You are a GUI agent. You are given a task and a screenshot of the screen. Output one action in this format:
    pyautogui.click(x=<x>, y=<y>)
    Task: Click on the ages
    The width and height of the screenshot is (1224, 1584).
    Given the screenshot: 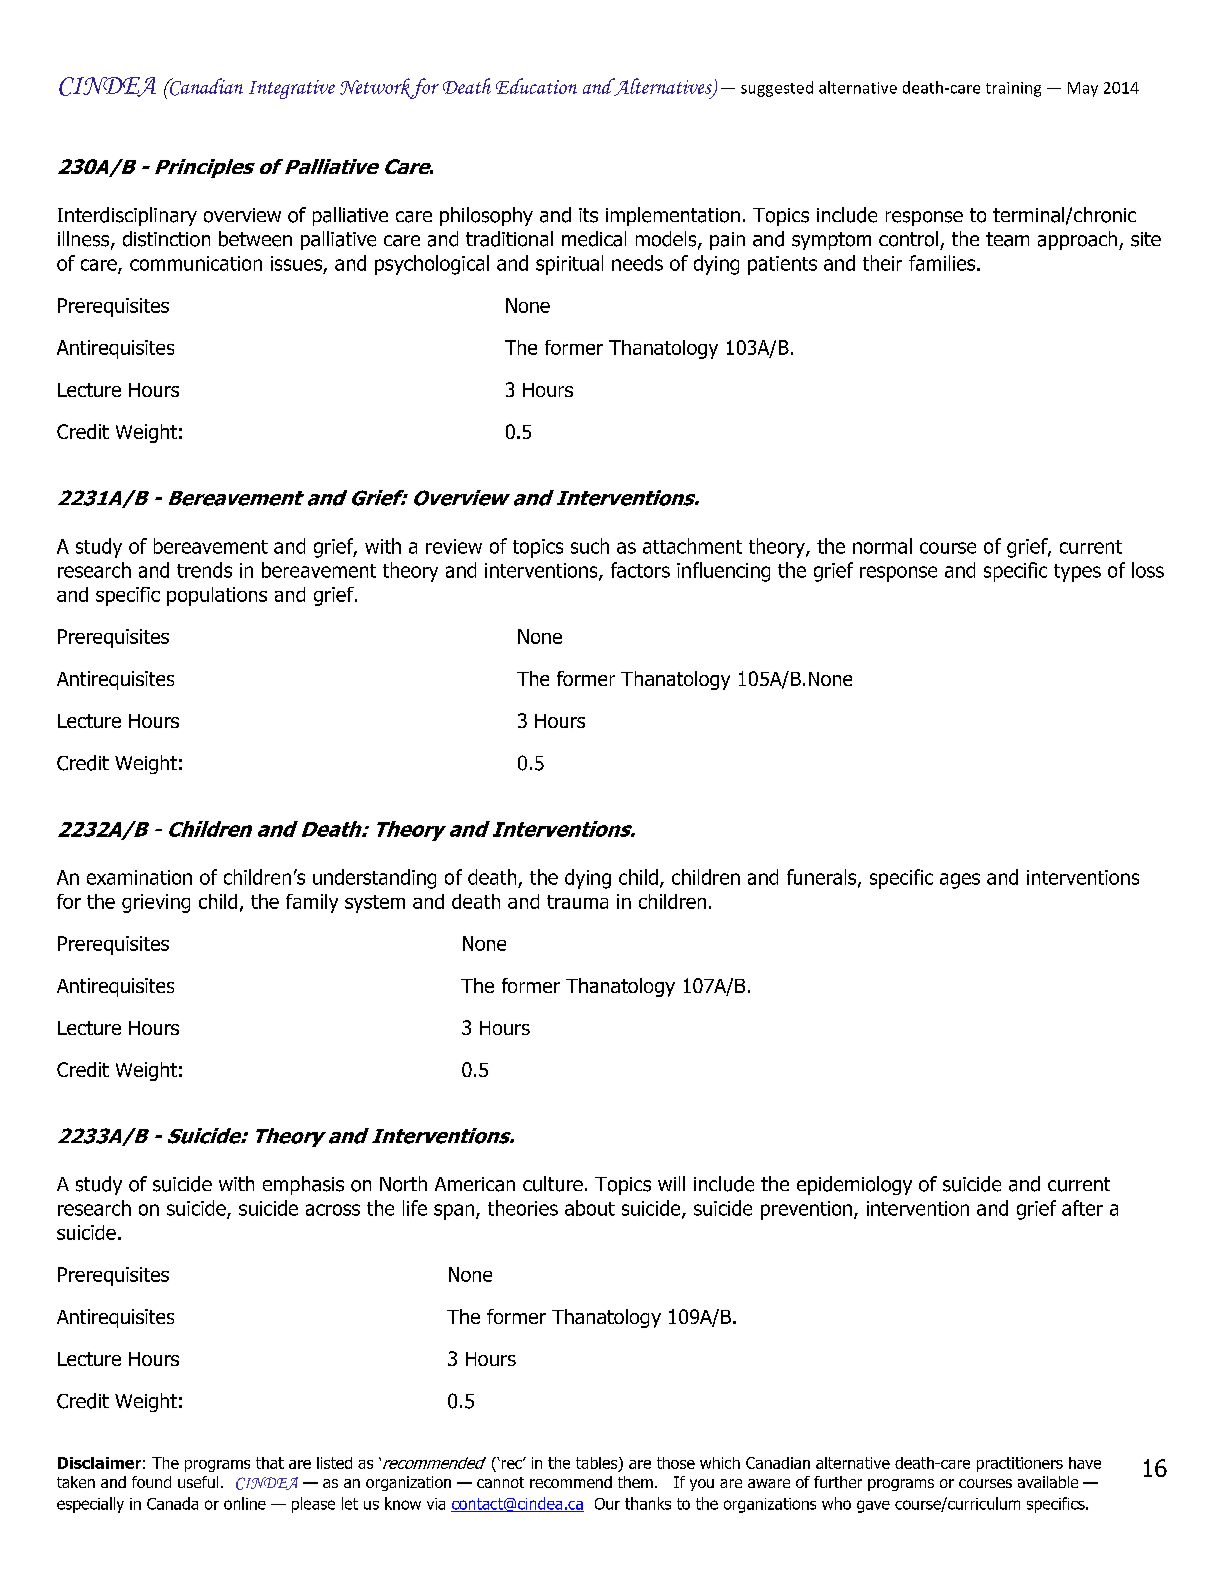 What is the action you would take?
    pyautogui.click(x=960, y=881)
